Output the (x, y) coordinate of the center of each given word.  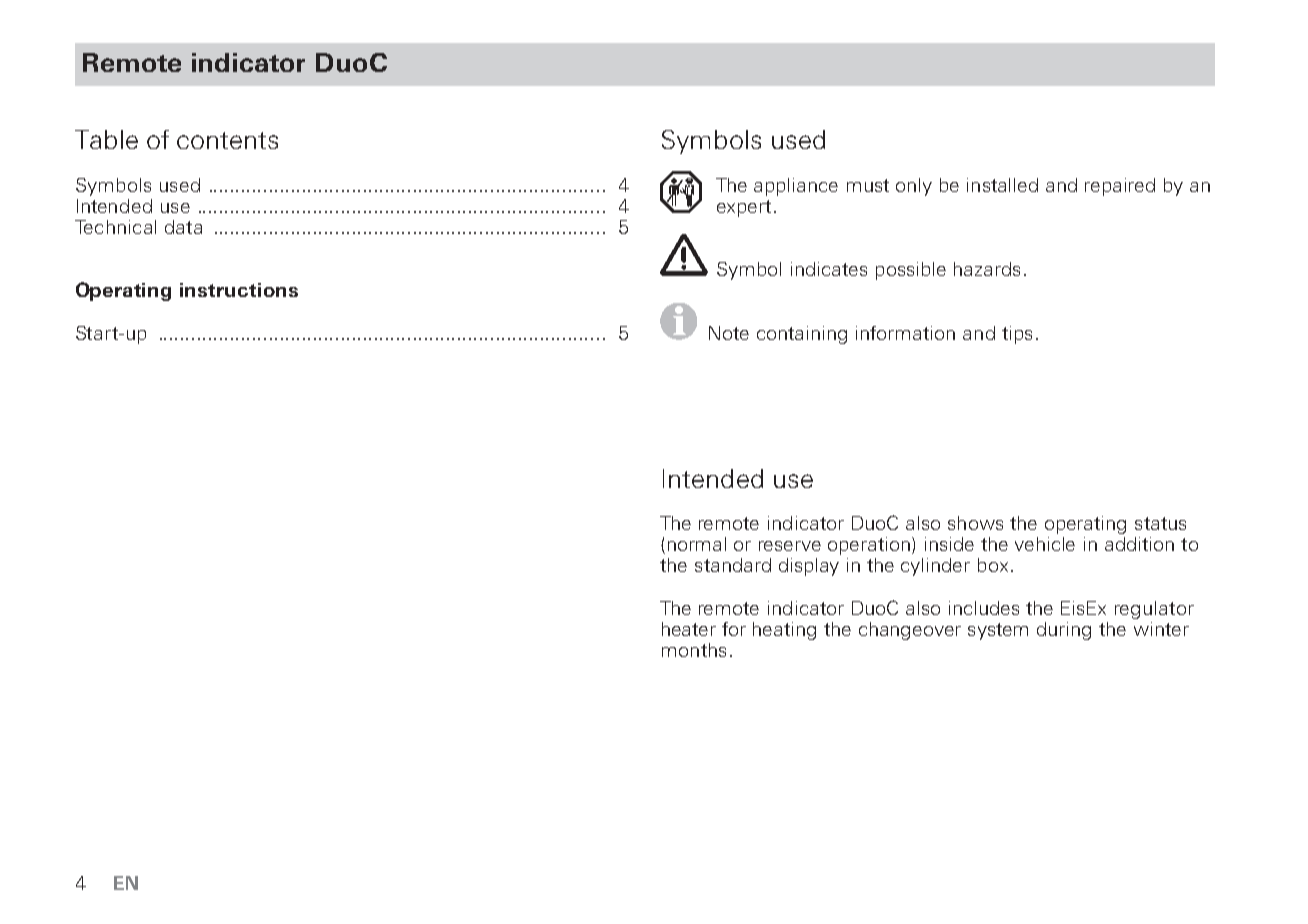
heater (689, 629)
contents (227, 140)
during (1064, 631)
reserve (790, 546)
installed (1002, 185)
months (694, 650)
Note (729, 333)
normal (697, 544)
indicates (829, 269)
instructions (239, 290)
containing (802, 335)
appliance (796, 187)
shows (975, 523)
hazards (987, 269)
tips (1017, 335)
